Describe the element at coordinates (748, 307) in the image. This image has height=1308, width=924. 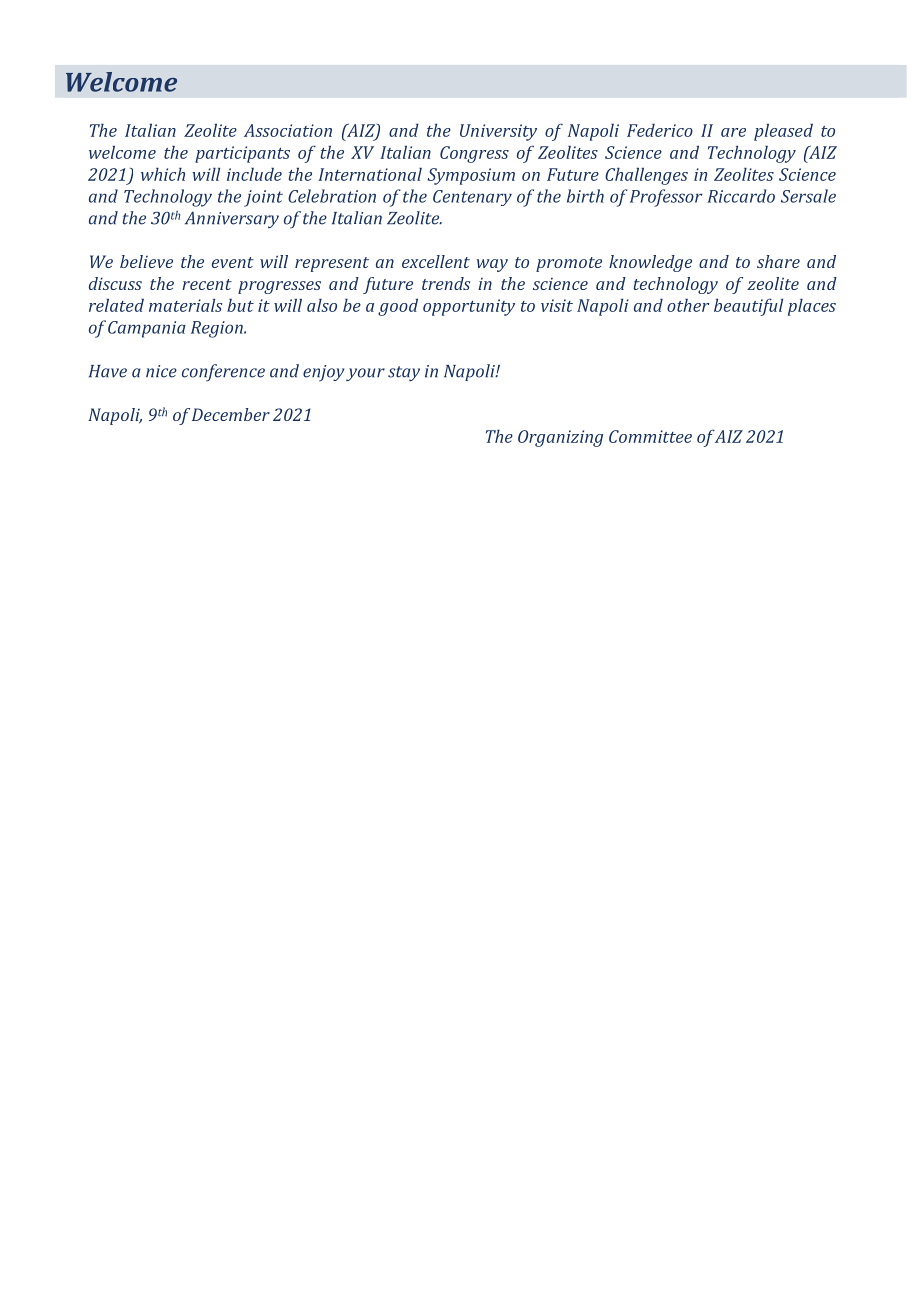
I see `beautiful` at that location.
